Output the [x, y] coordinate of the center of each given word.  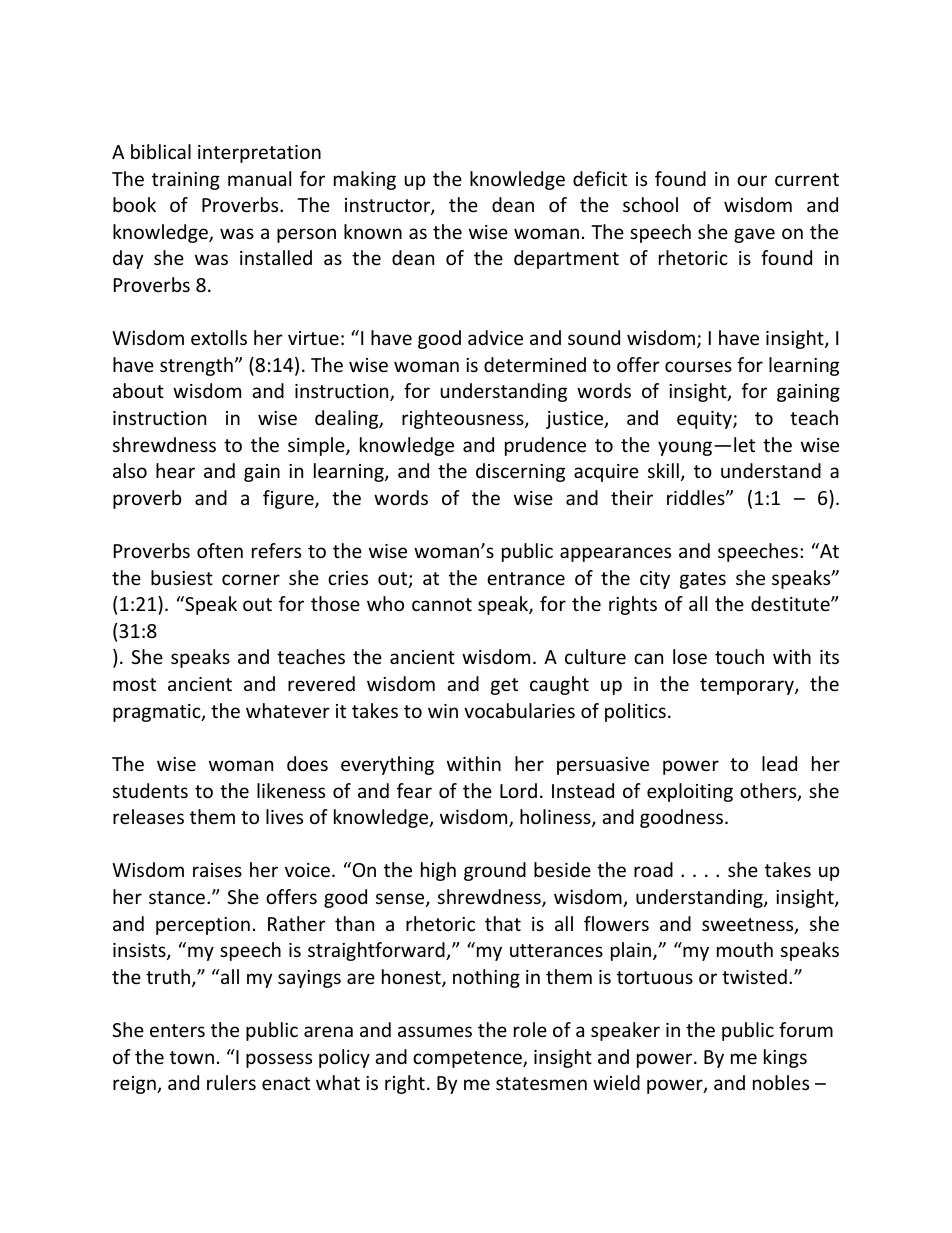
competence [468, 1059]
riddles [697, 497]
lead [779, 763]
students [150, 790]
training [186, 181]
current [807, 179]
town [192, 1057]
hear [175, 470]
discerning [520, 472]
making [365, 180]
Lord [518, 790]
